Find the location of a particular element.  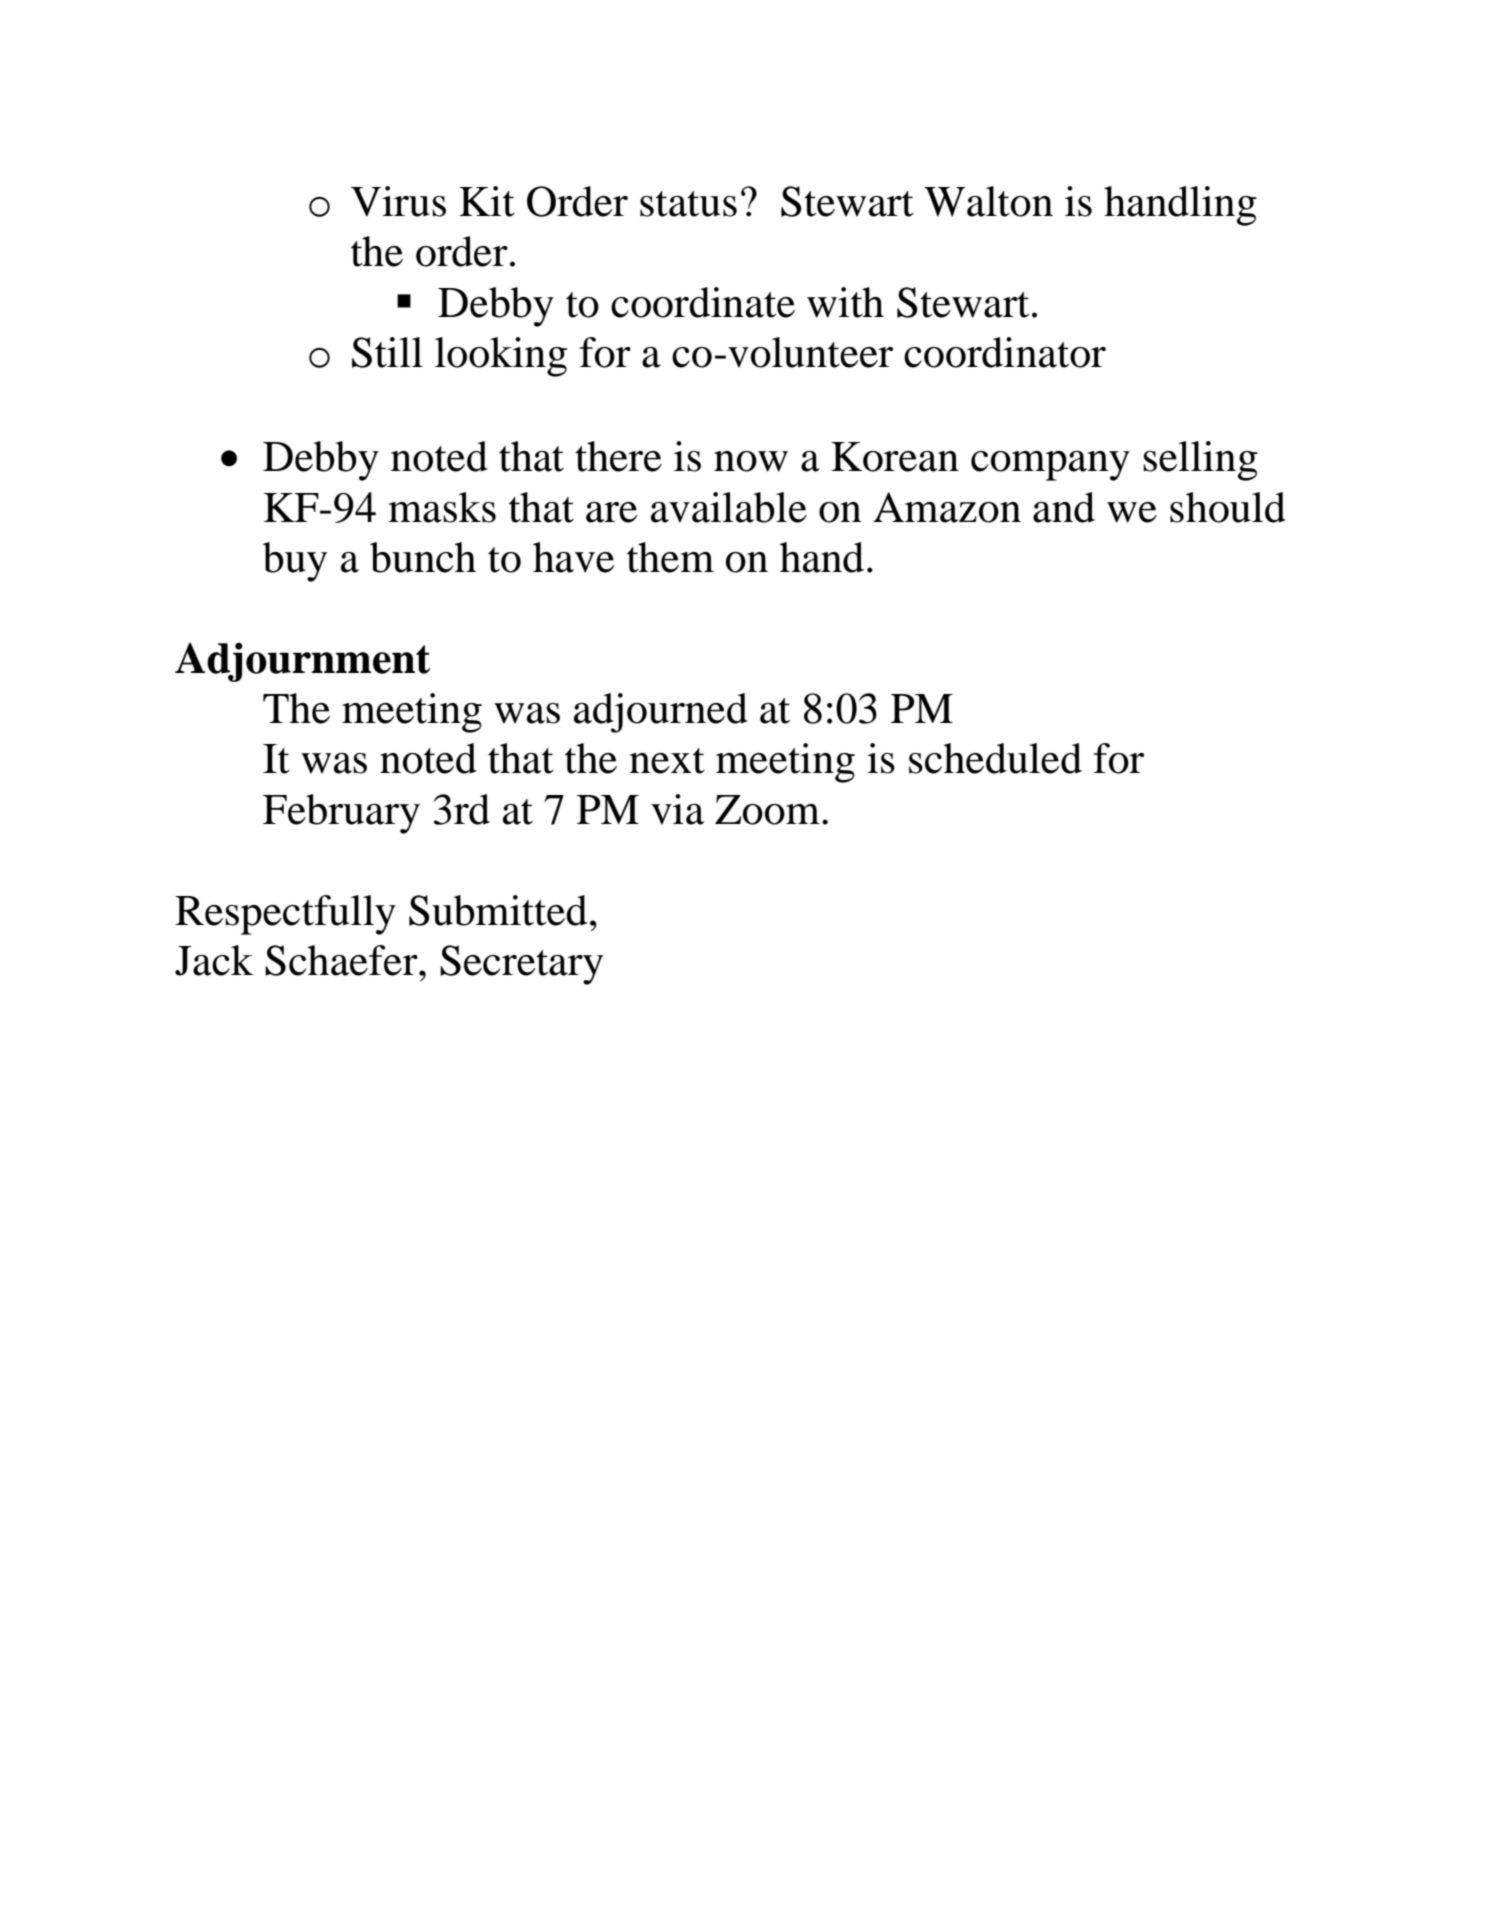

should is located at coordinates (1228, 507).
